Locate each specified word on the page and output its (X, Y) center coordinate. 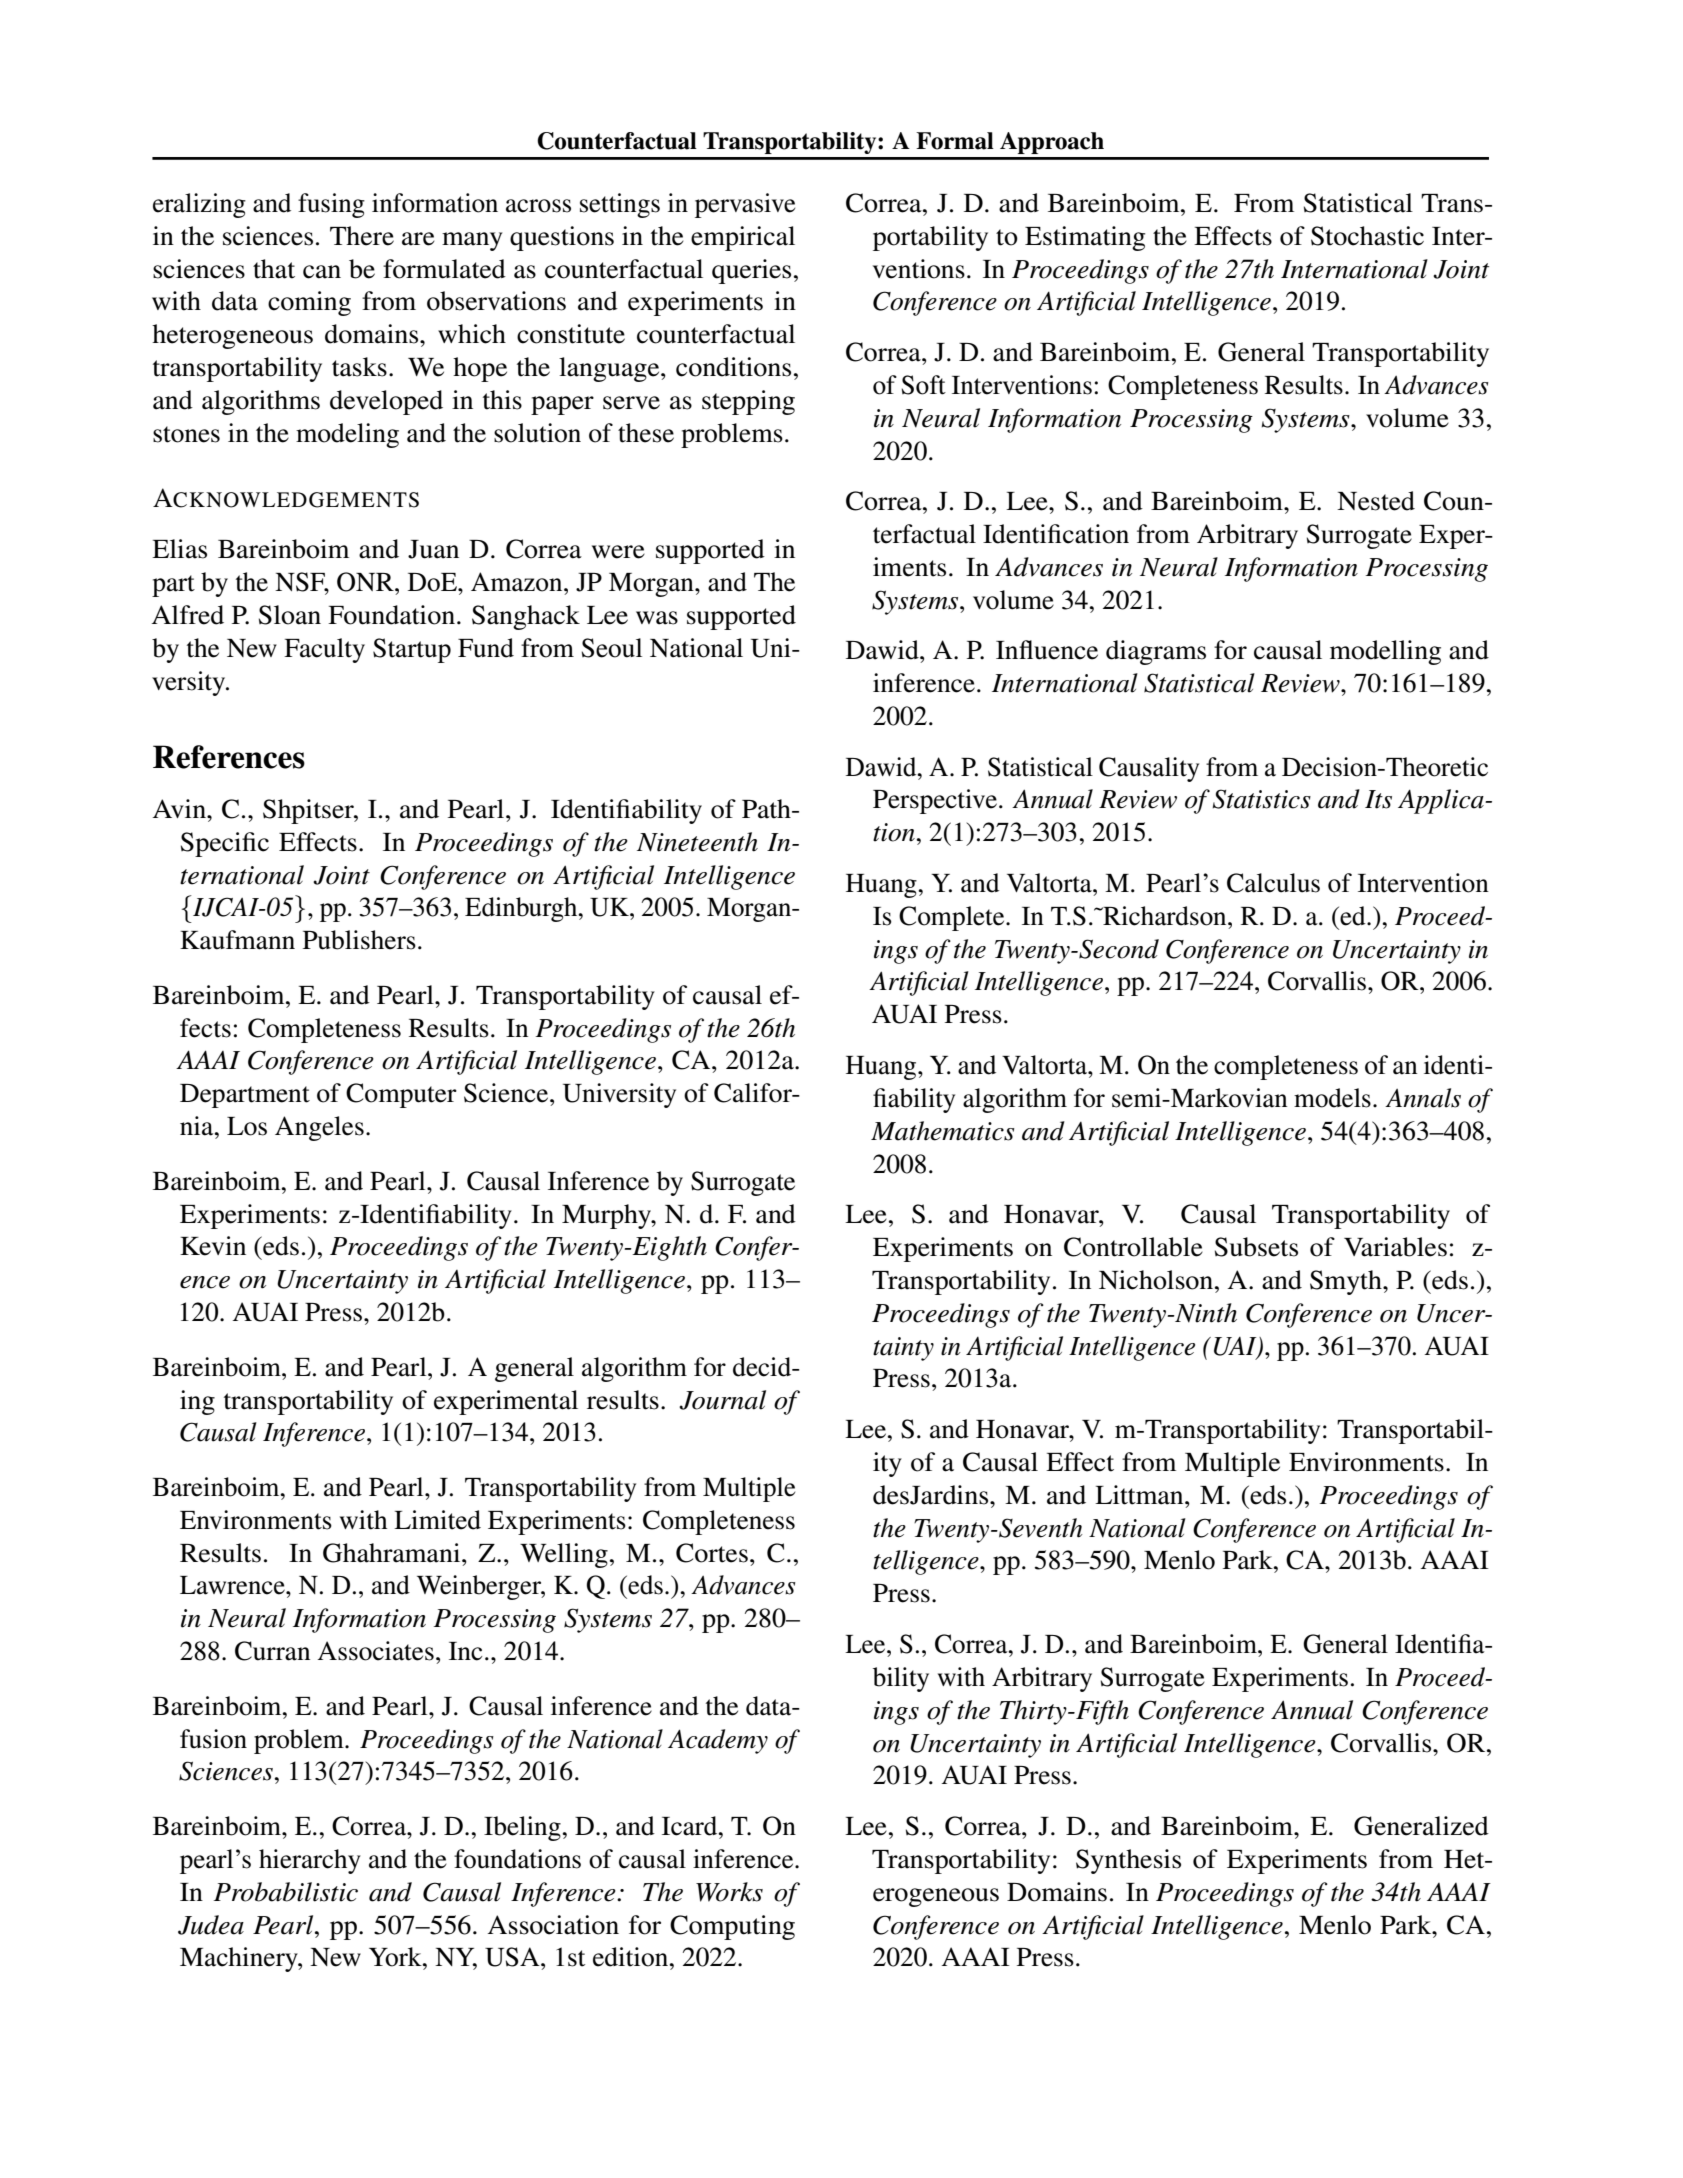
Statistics (1262, 799)
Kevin (213, 1246)
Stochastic (1367, 236)
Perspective (935, 801)
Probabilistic (286, 1892)
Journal (722, 1400)
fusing (331, 205)
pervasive (745, 205)
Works (729, 1892)
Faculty (324, 650)
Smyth (1347, 1282)
